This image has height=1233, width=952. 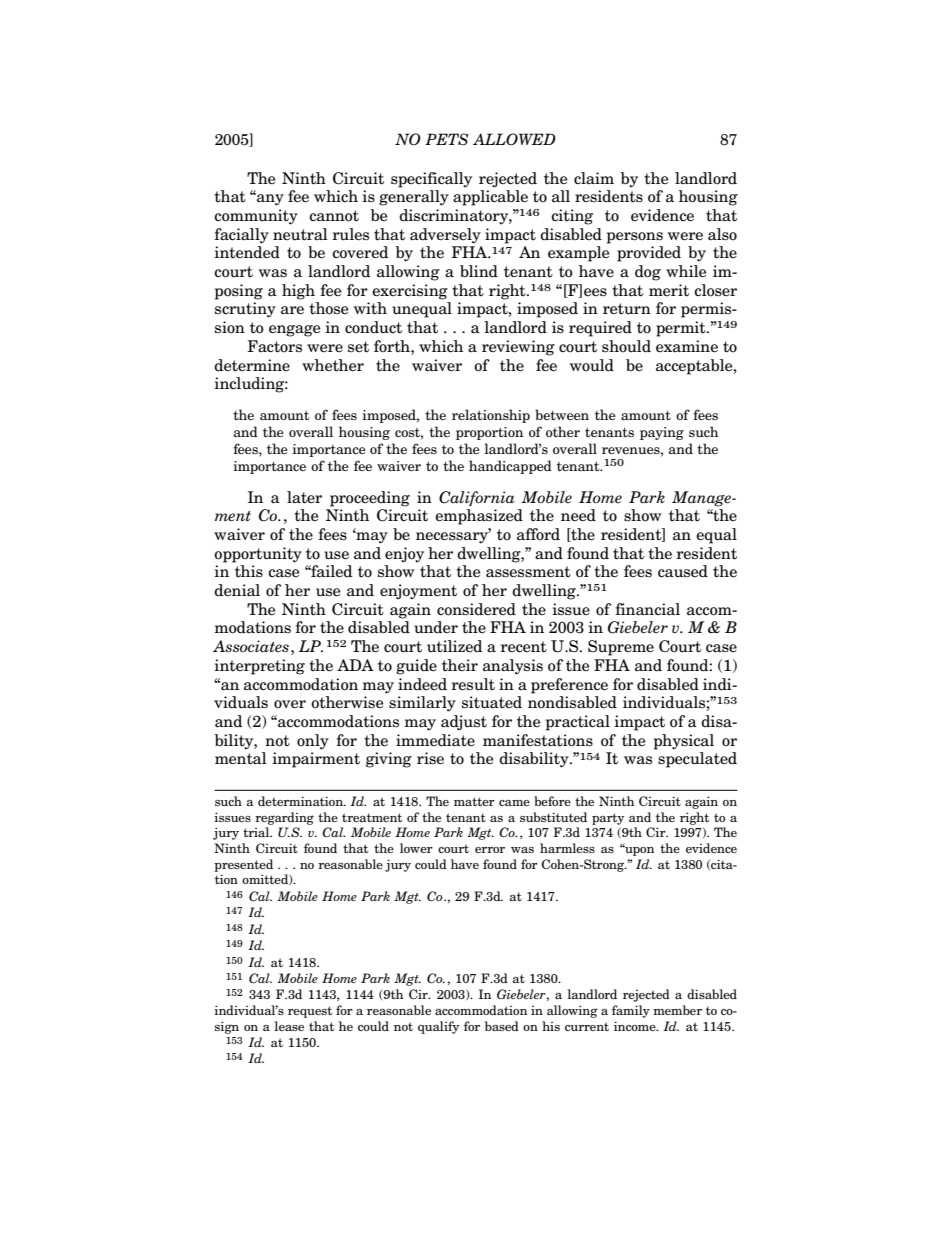 I want to click on physical, so click(x=684, y=742).
